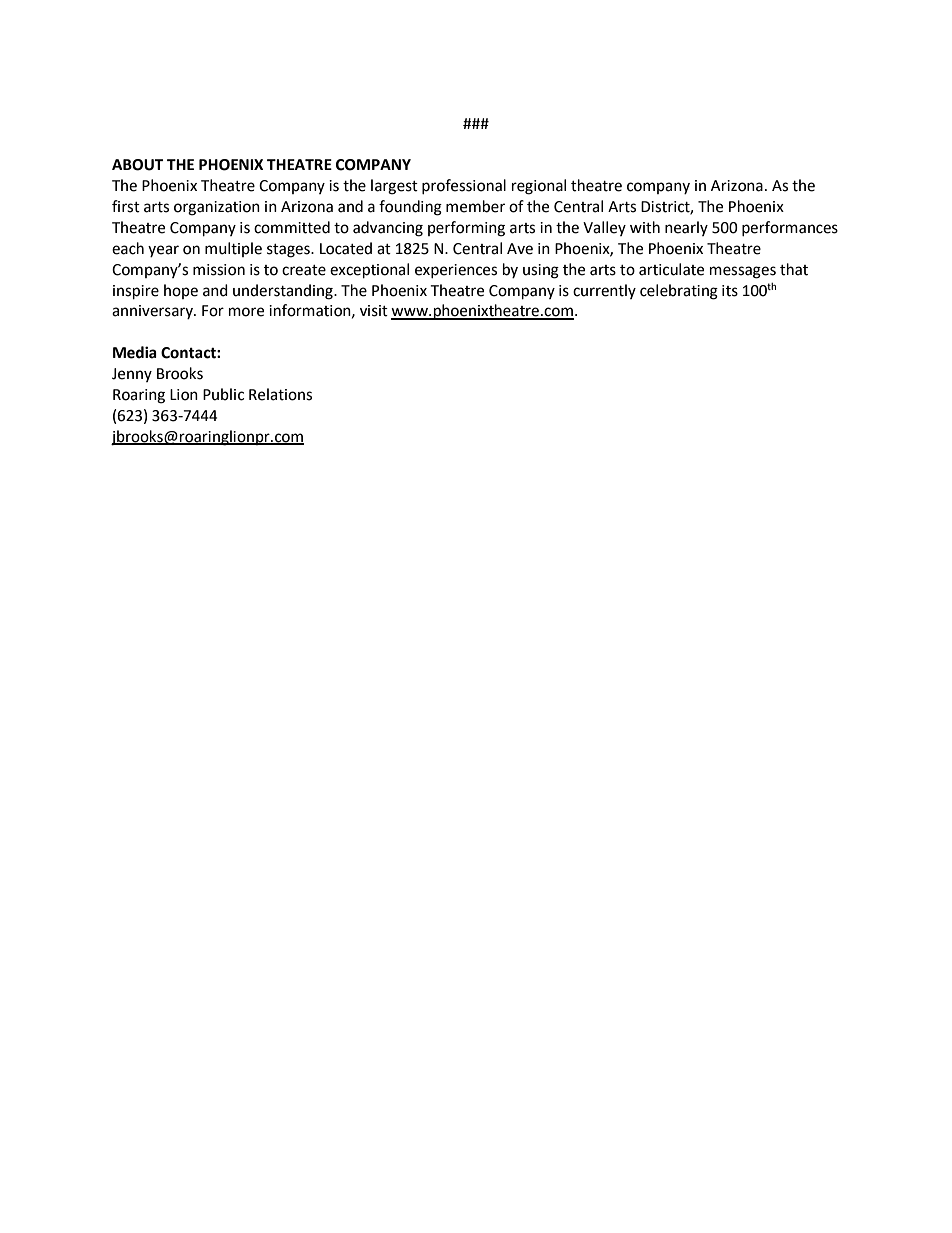 The width and height of the image is (952, 1233). What do you see at coordinates (671, 269) in the image?
I see `articulate` at bounding box center [671, 269].
